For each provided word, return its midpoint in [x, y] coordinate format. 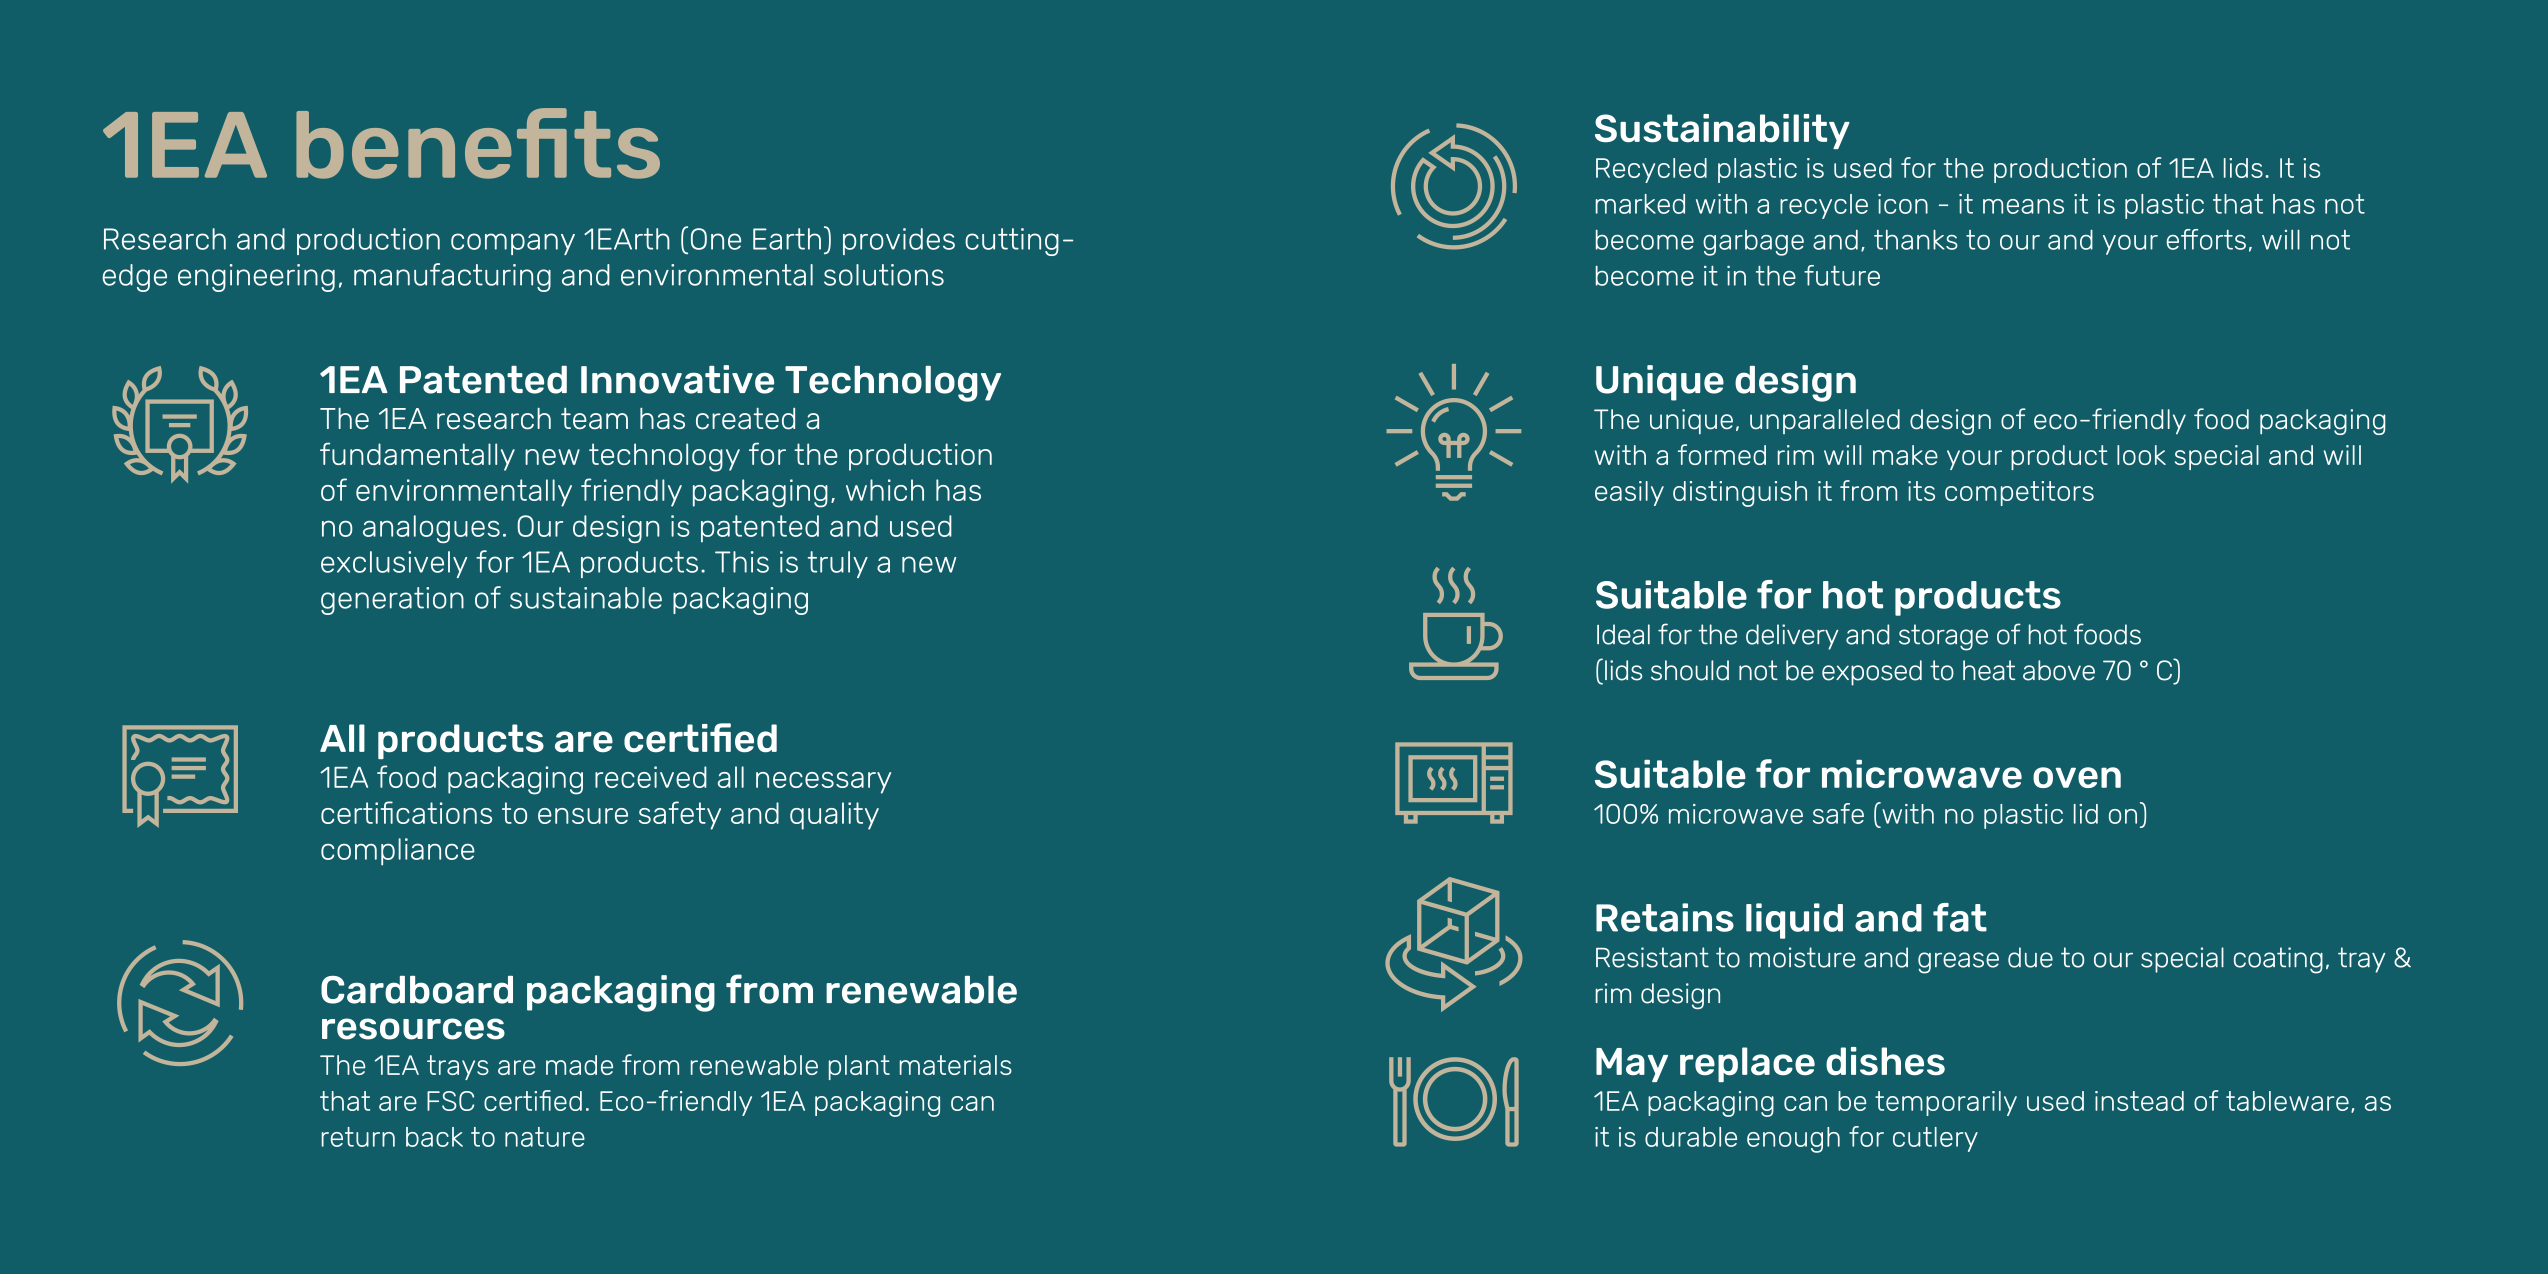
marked [1640, 204]
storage [1943, 637]
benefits [478, 143]
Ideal [1623, 634]
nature [545, 1137]
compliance [398, 852]
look [2141, 455]
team [594, 419]
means [2023, 206]
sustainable [586, 598]
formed [1722, 454]
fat [1960, 917]
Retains [1665, 917]
